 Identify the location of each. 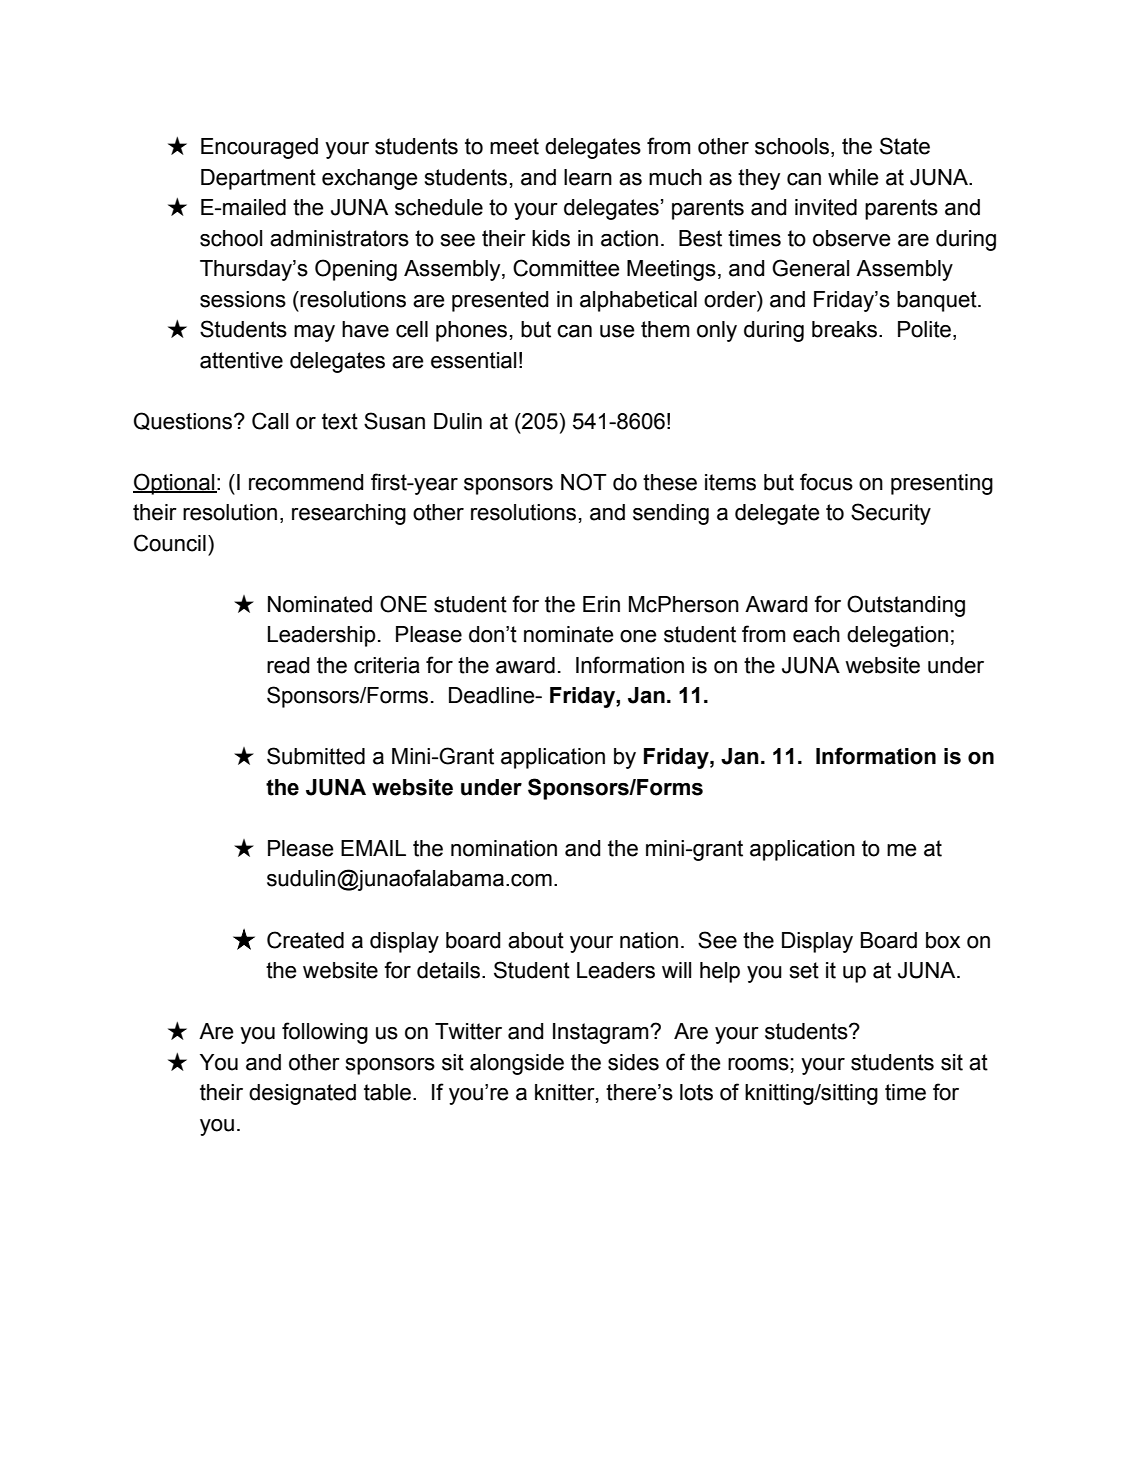
(816, 634).
